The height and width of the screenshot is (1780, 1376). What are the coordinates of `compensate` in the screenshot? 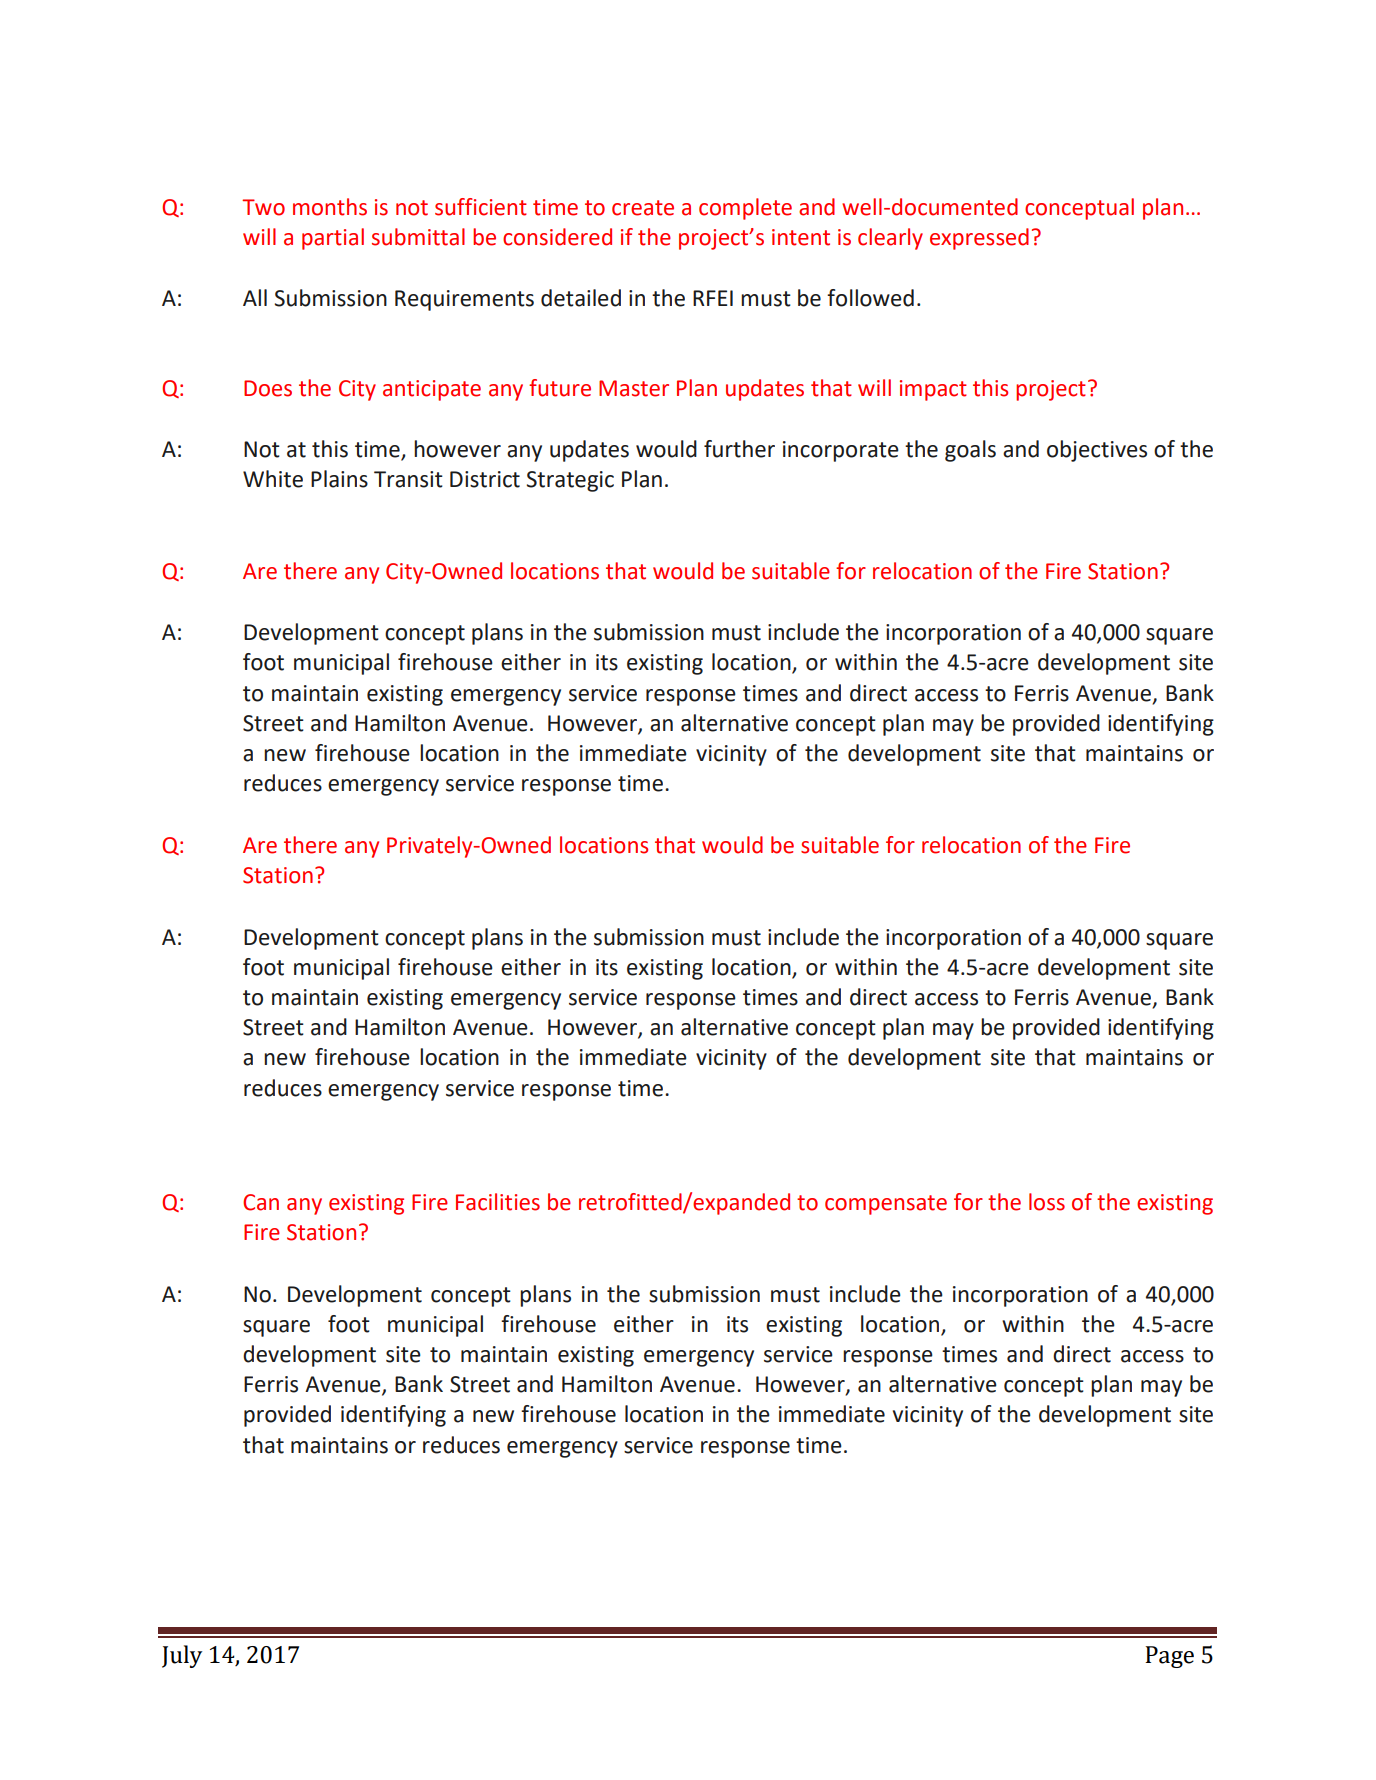 It's located at (886, 1205).
